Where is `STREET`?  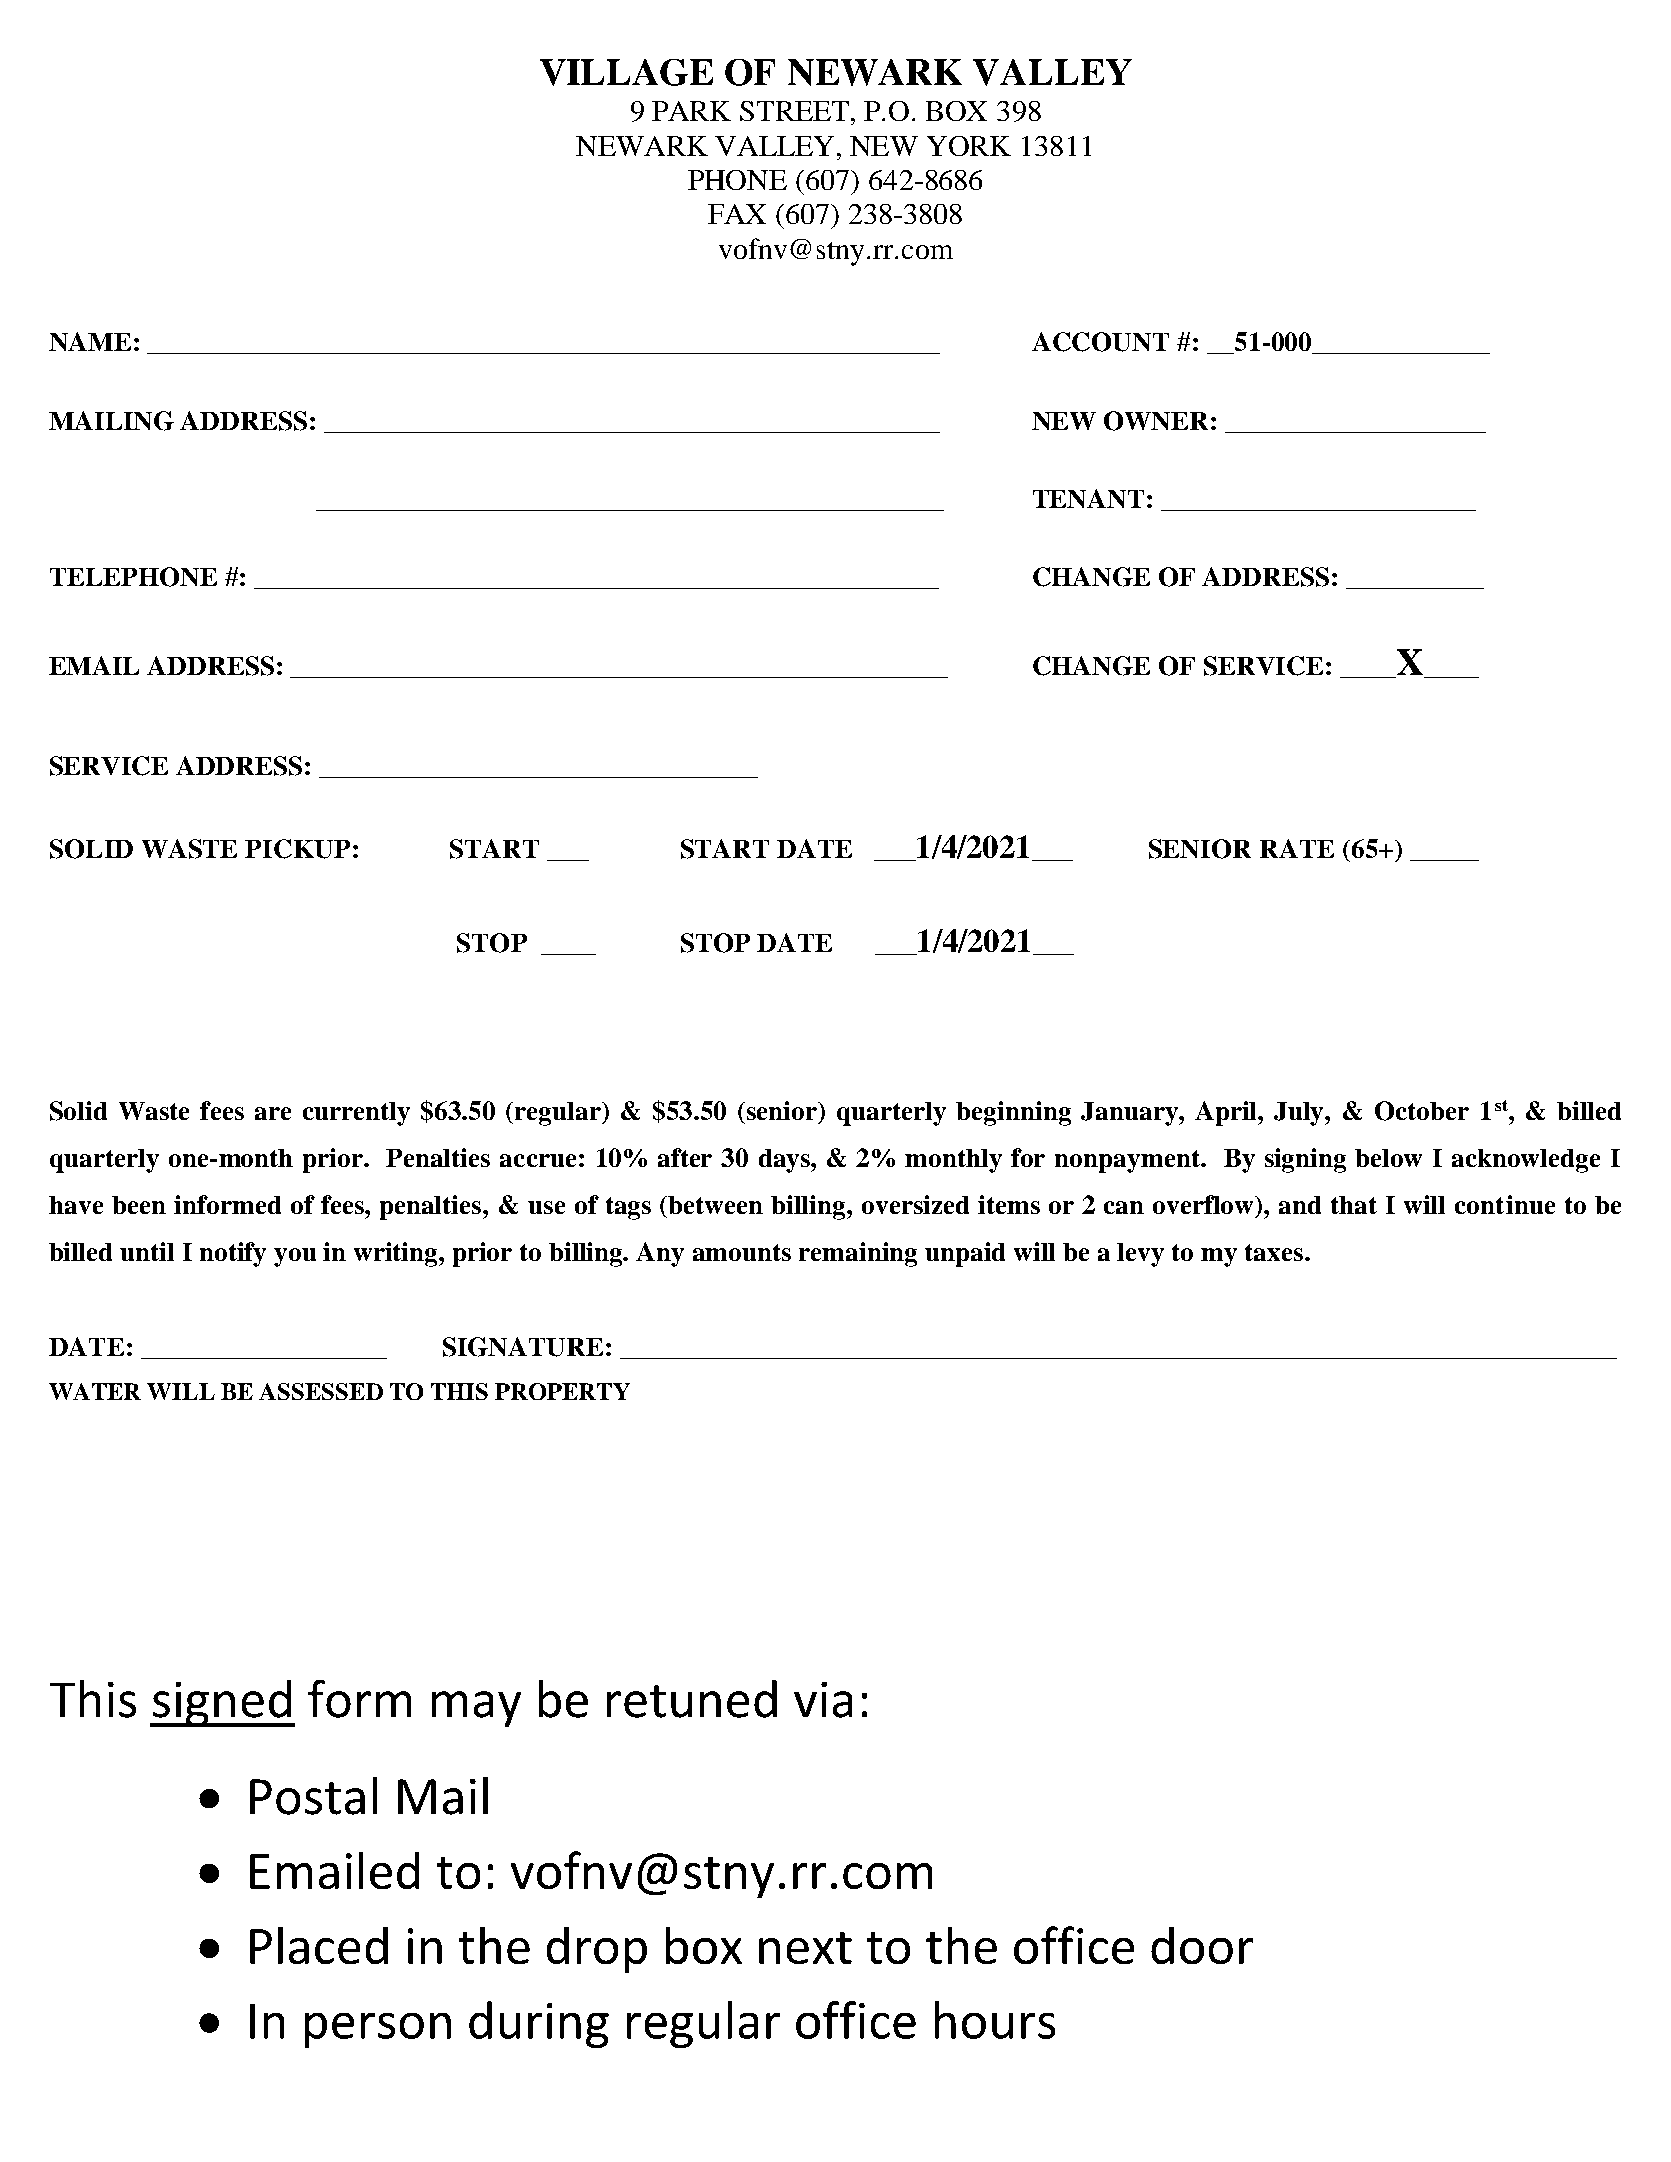
STREET is located at coordinates (796, 111).
